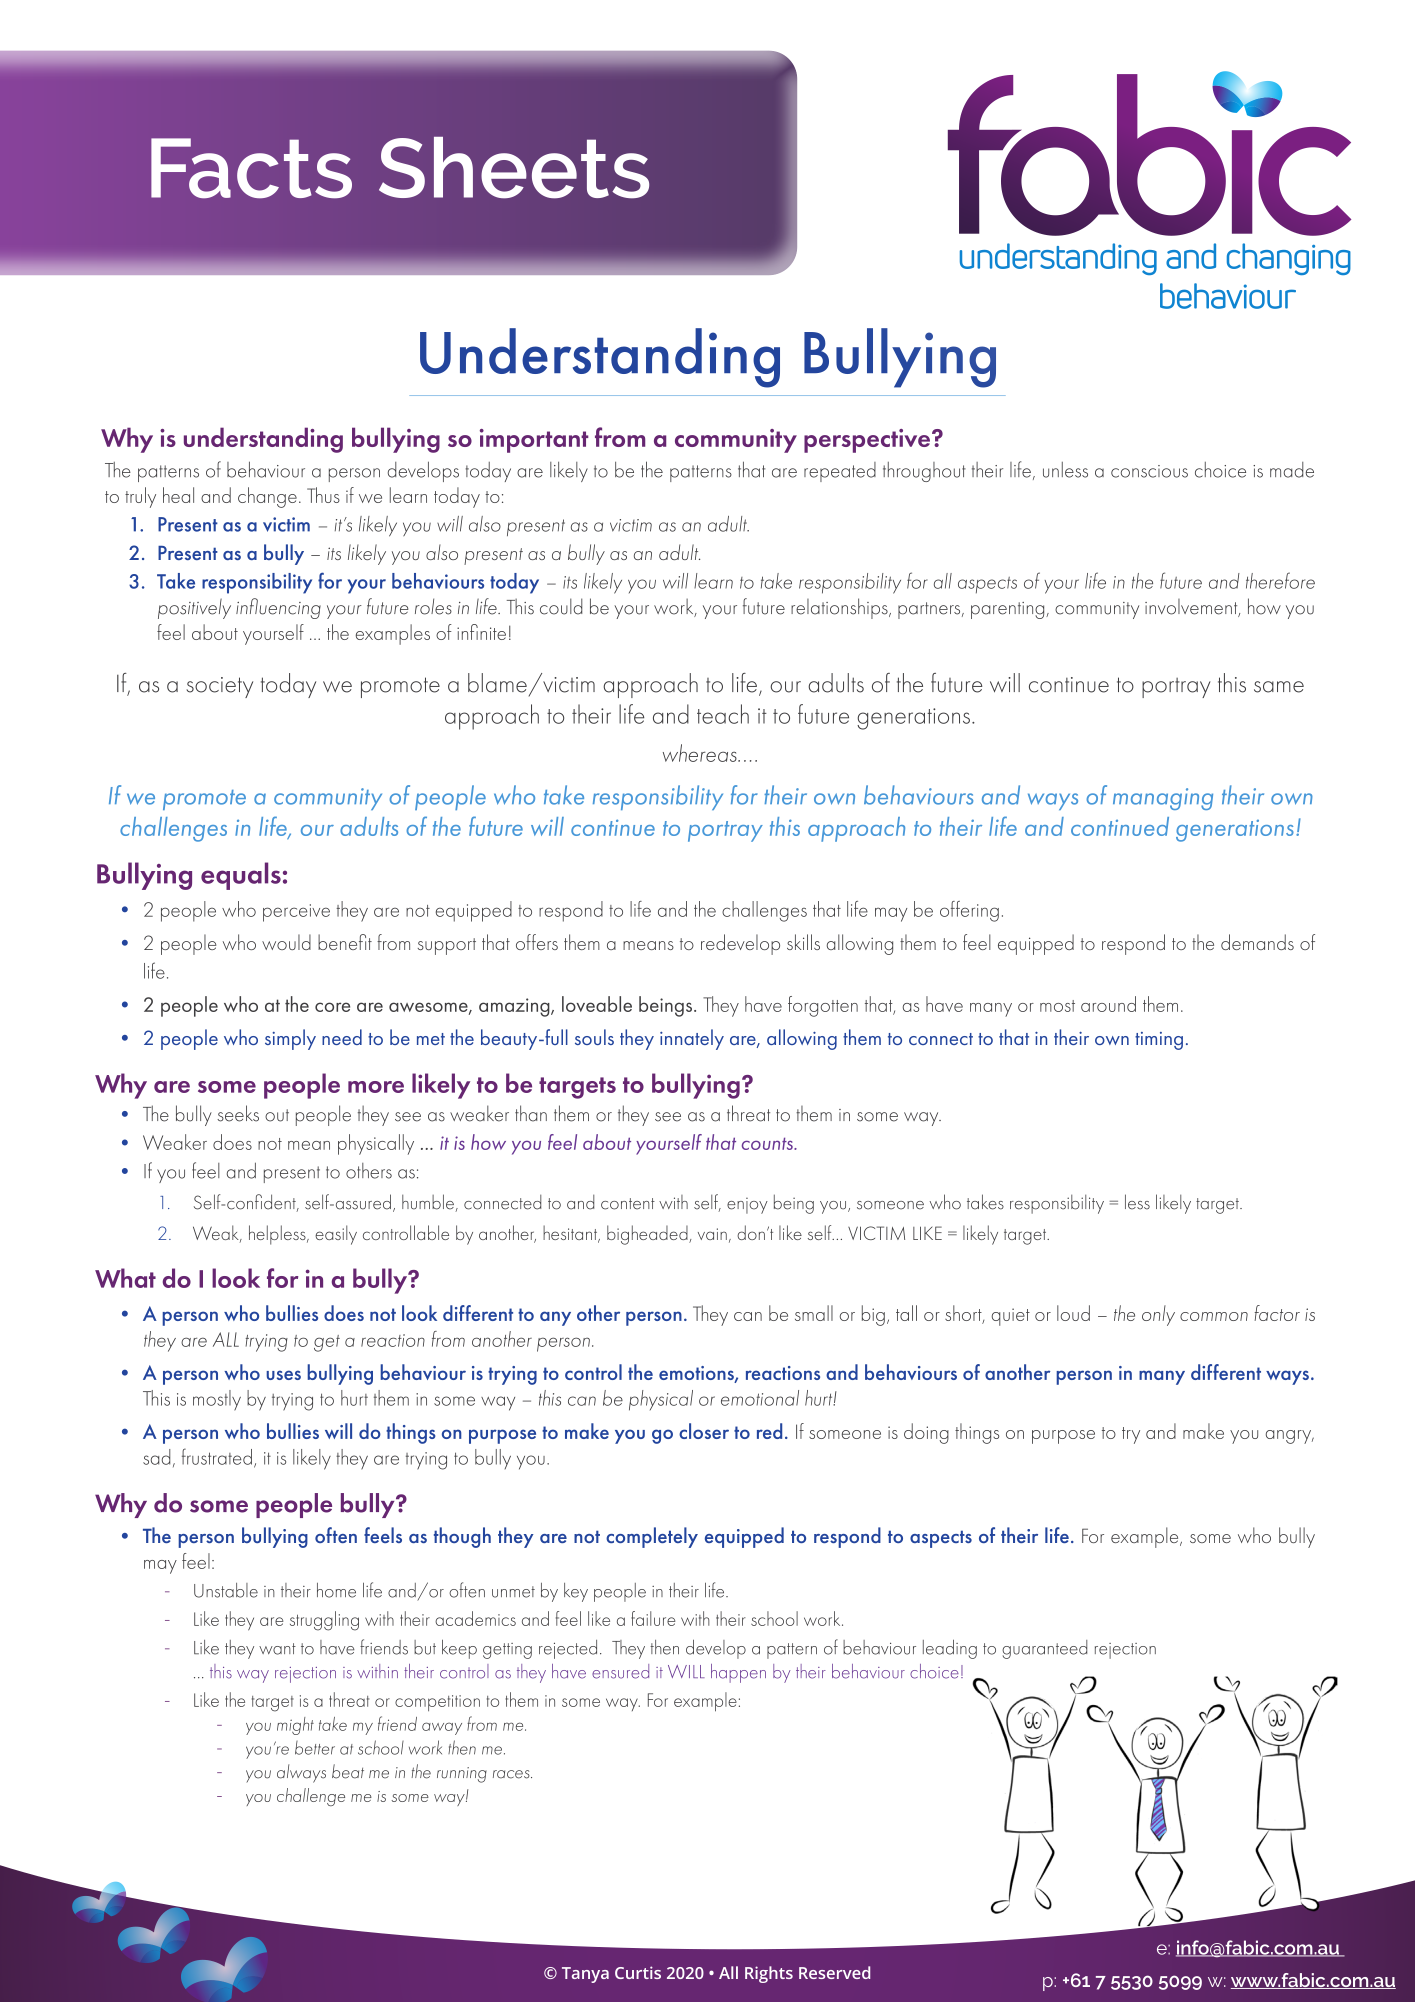 The height and width of the document is (2002, 1415). Describe the element at coordinates (769, 1974) in the document. I see `Rights` at that location.
